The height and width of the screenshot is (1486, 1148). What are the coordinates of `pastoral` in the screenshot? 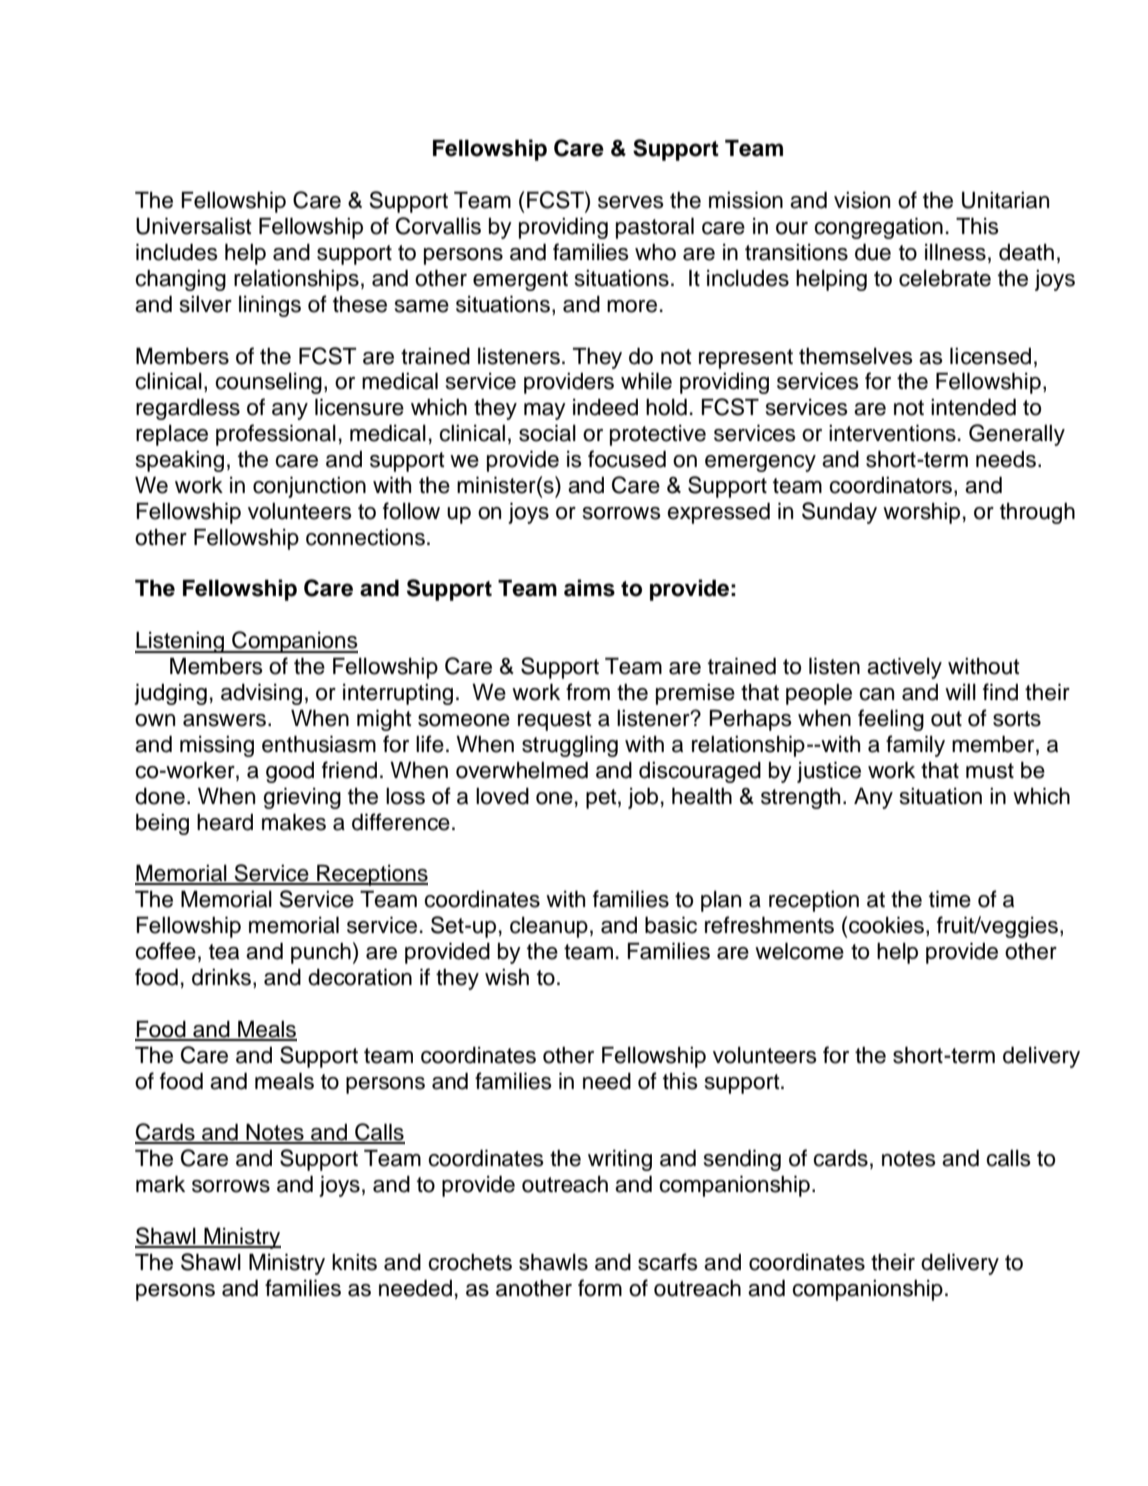 It's located at (655, 228).
